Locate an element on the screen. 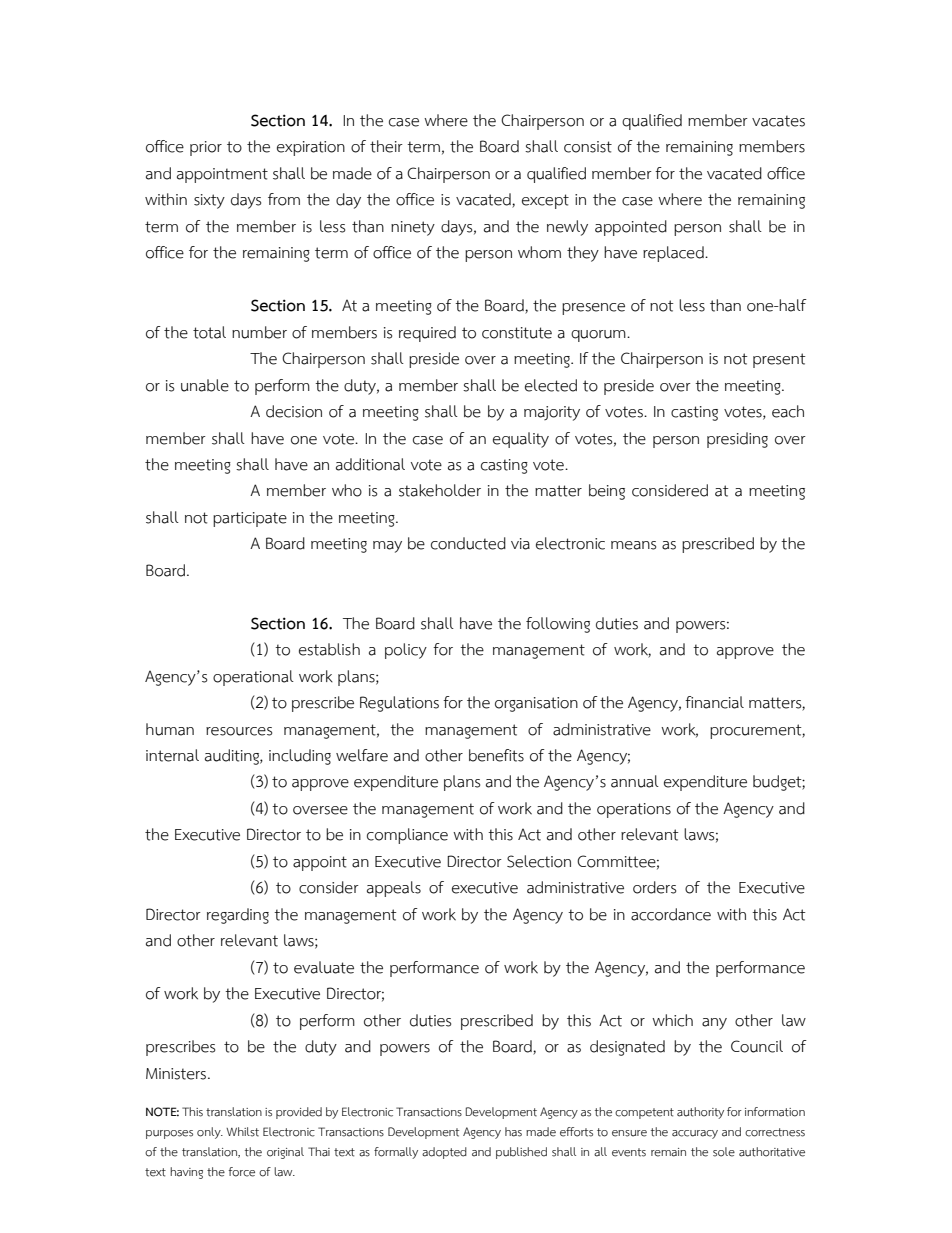 This screenshot has height=1233, width=952. auditing is located at coordinates (233, 757).
